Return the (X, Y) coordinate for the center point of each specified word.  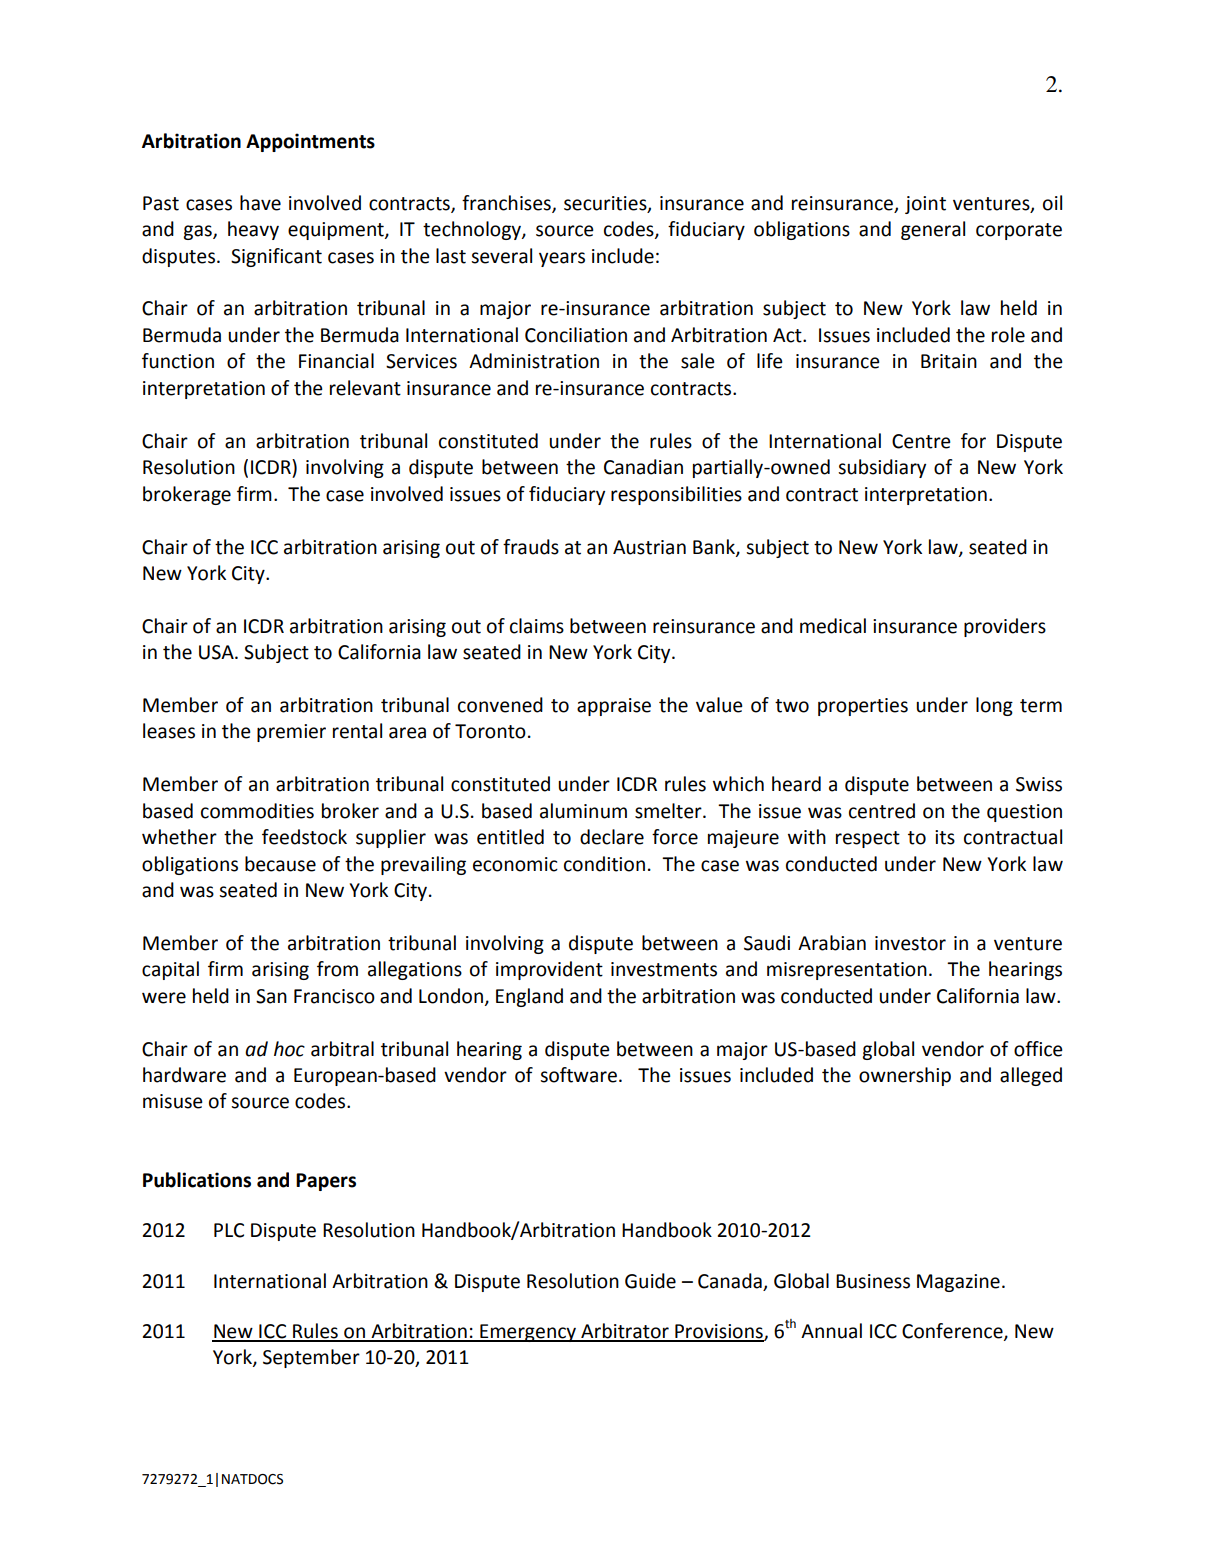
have (260, 203)
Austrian (649, 547)
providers (1005, 627)
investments (664, 969)
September (311, 1358)
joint (925, 205)
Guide (650, 1281)
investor (910, 943)
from (337, 969)
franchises (507, 203)
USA (217, 652)
